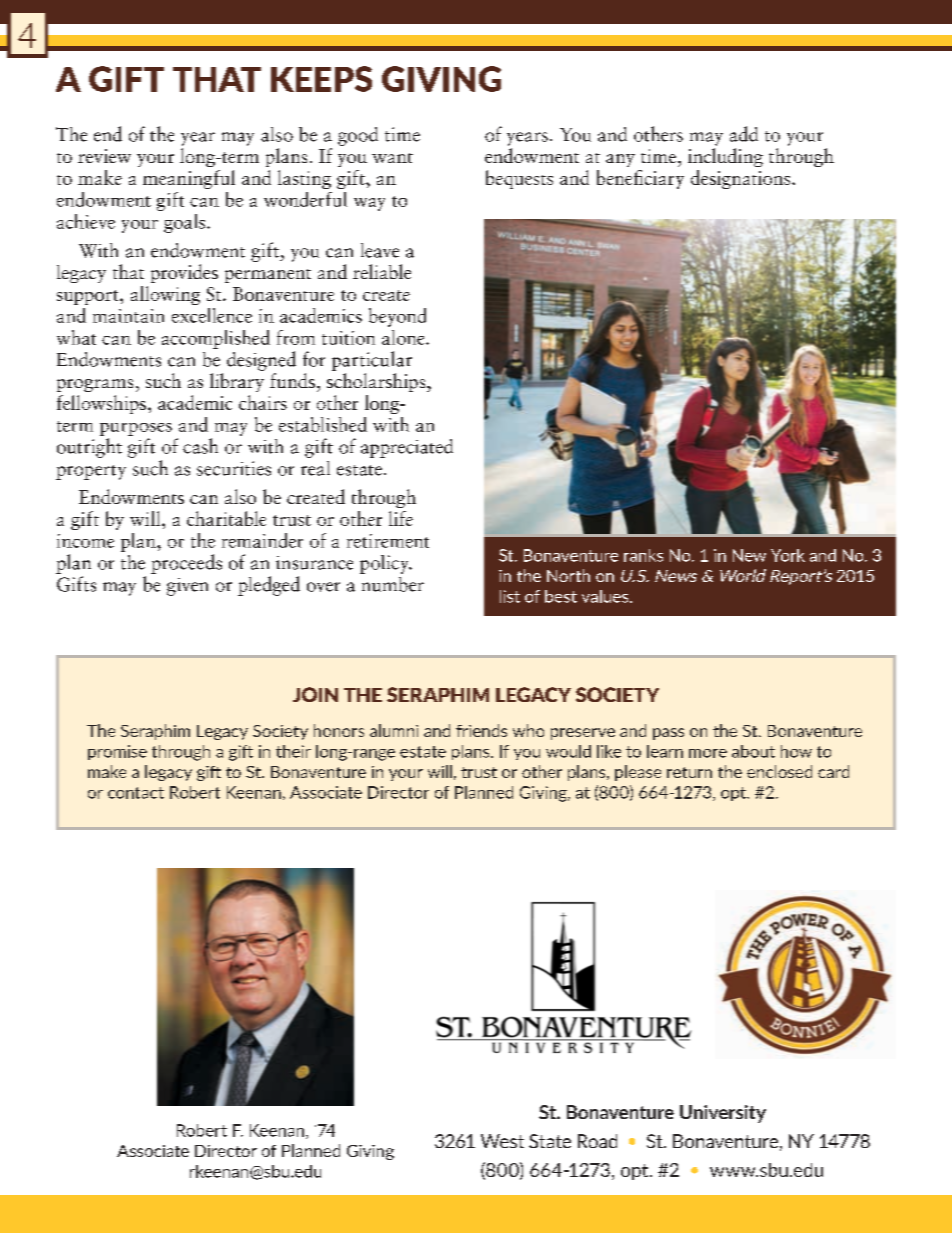 The width and height of the screenshot is (952, 1233). What do you see at coordinates (392, 158) in the screenshot?
I see `want` at bounding box center [392, 158].
